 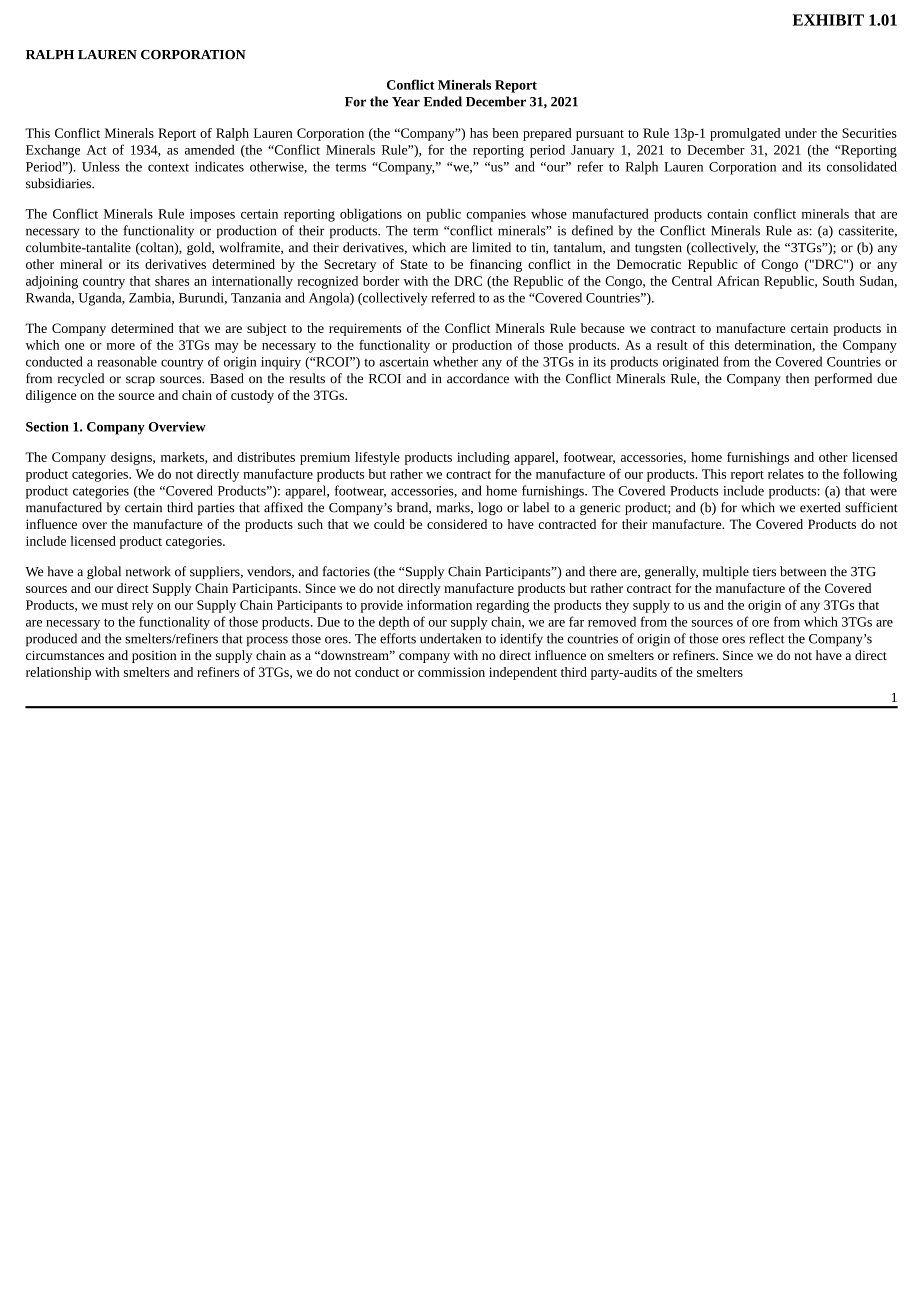 I want to click on position, so click(x=154, y=657).
